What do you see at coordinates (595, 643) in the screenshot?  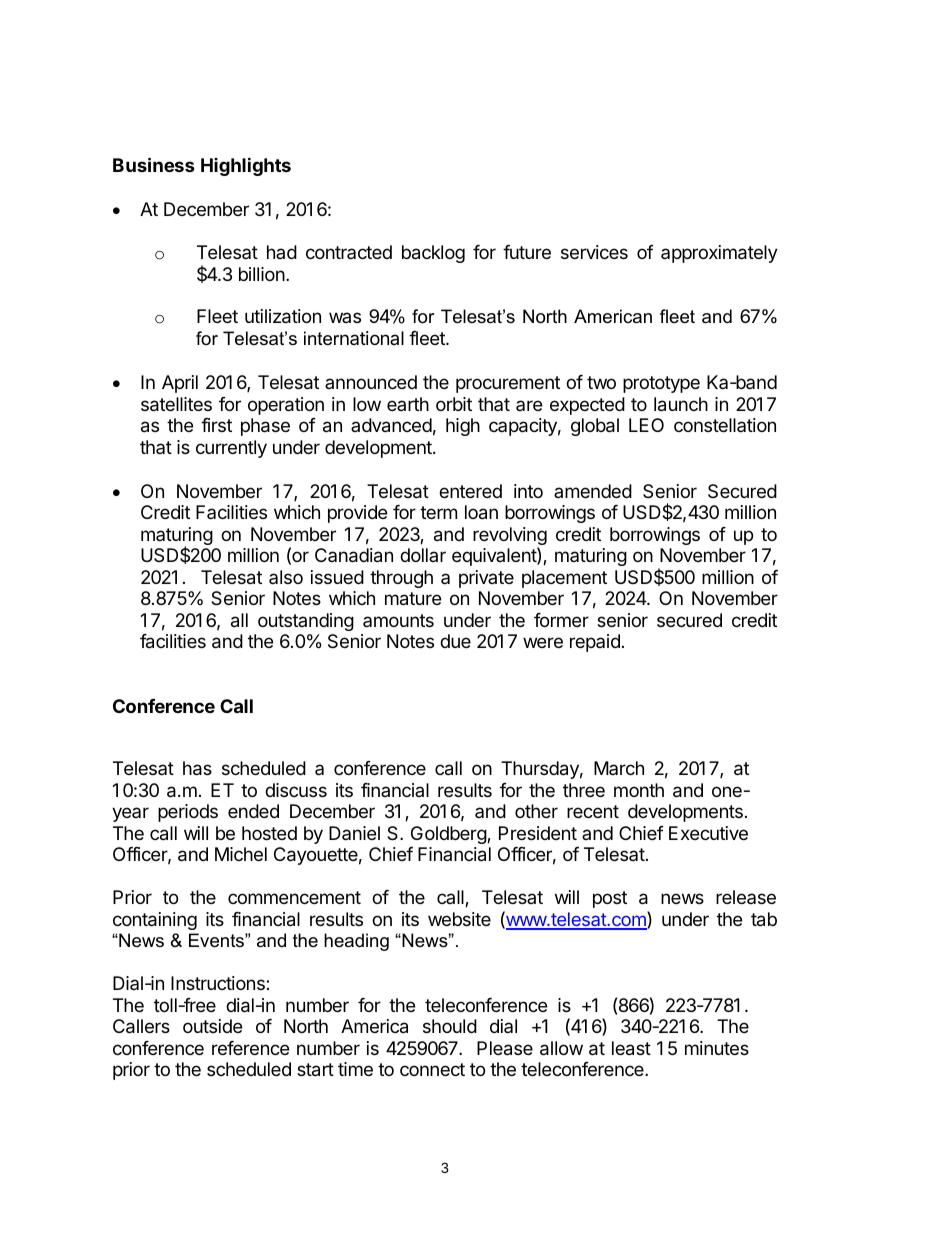 I see `repaid` at bounding box center [595, 643].
